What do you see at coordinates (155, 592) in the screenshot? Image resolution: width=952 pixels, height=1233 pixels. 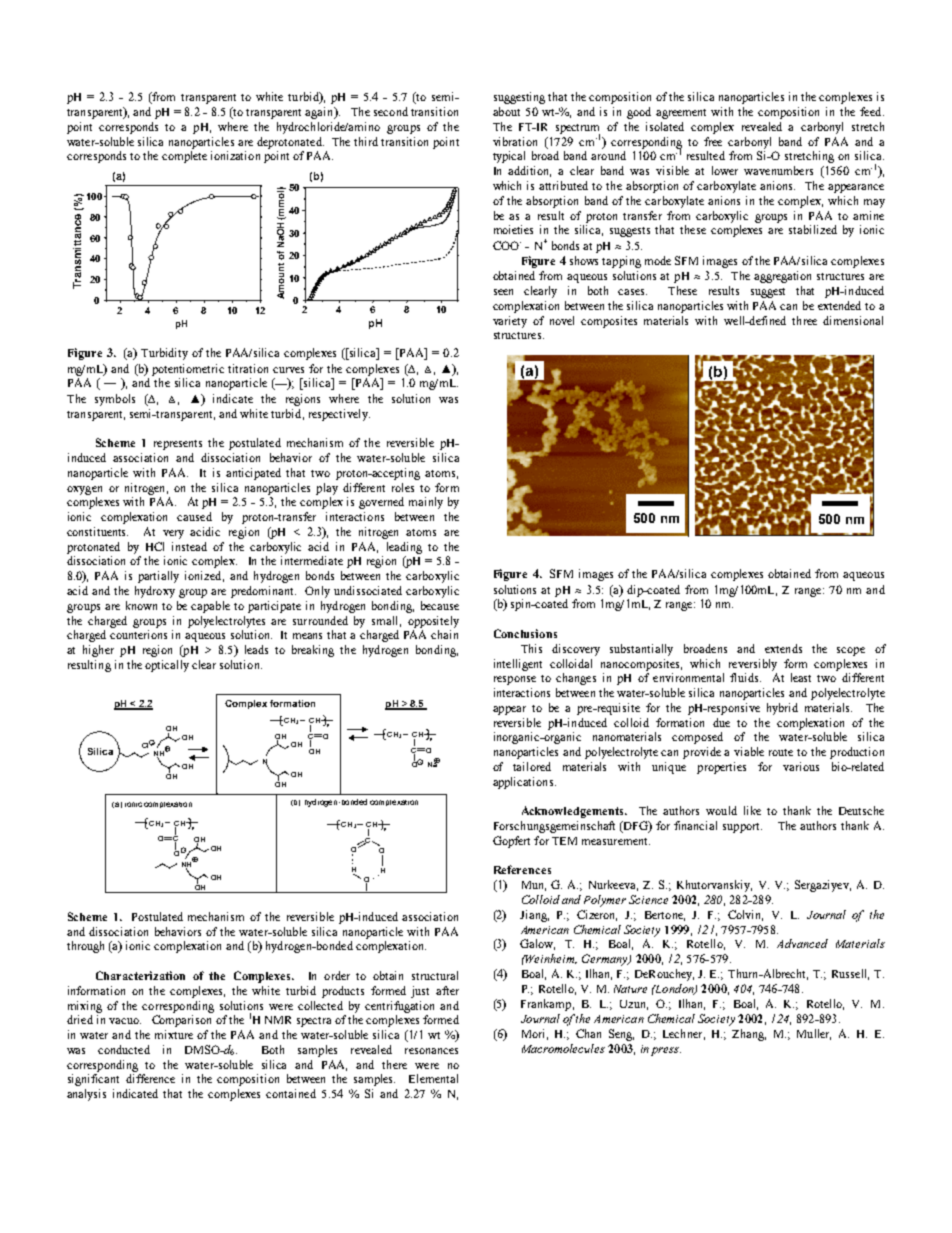 I see `hydroxy` at bounding box center [155, 592].
